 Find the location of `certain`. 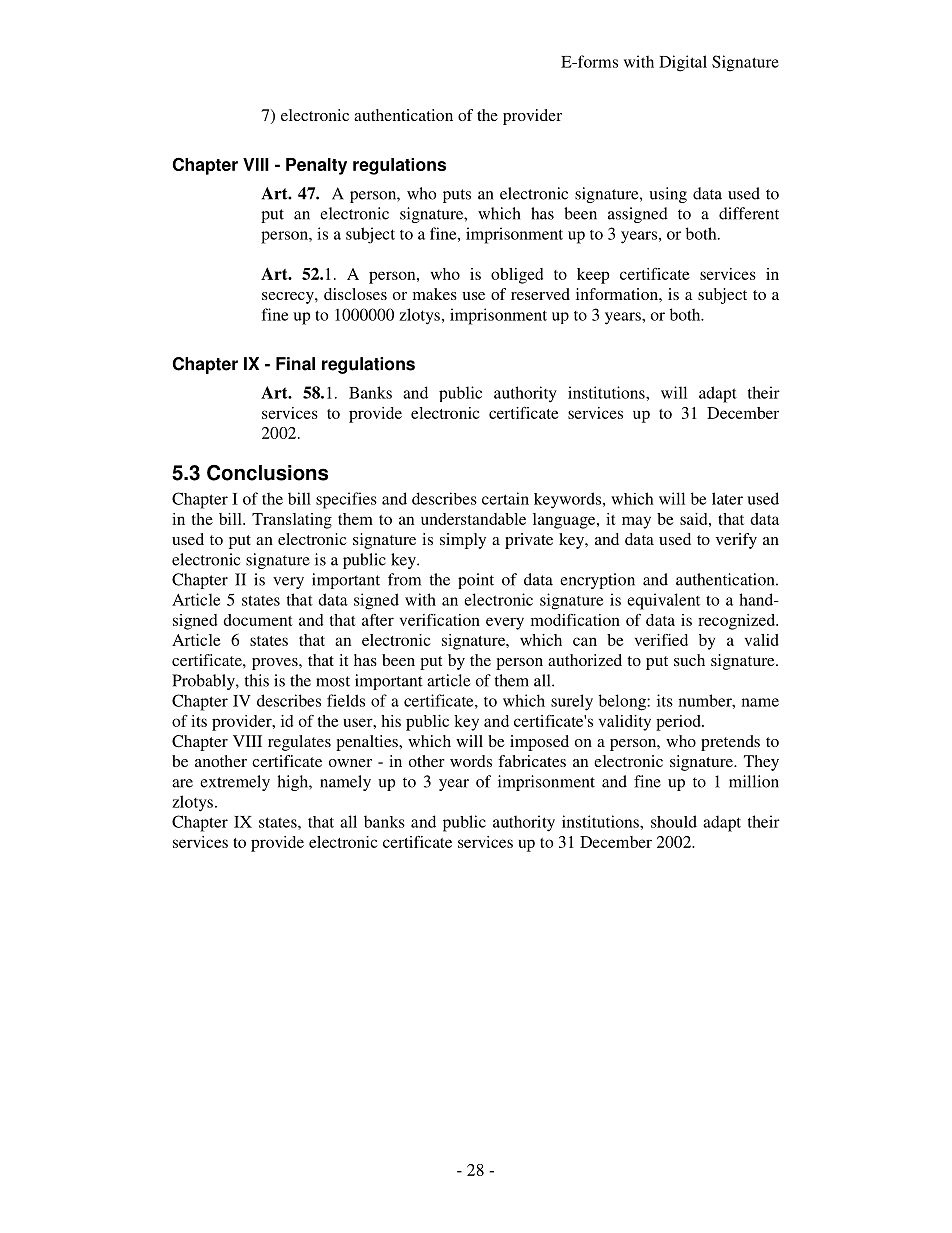

certain is located at coordinates (505, 498).
